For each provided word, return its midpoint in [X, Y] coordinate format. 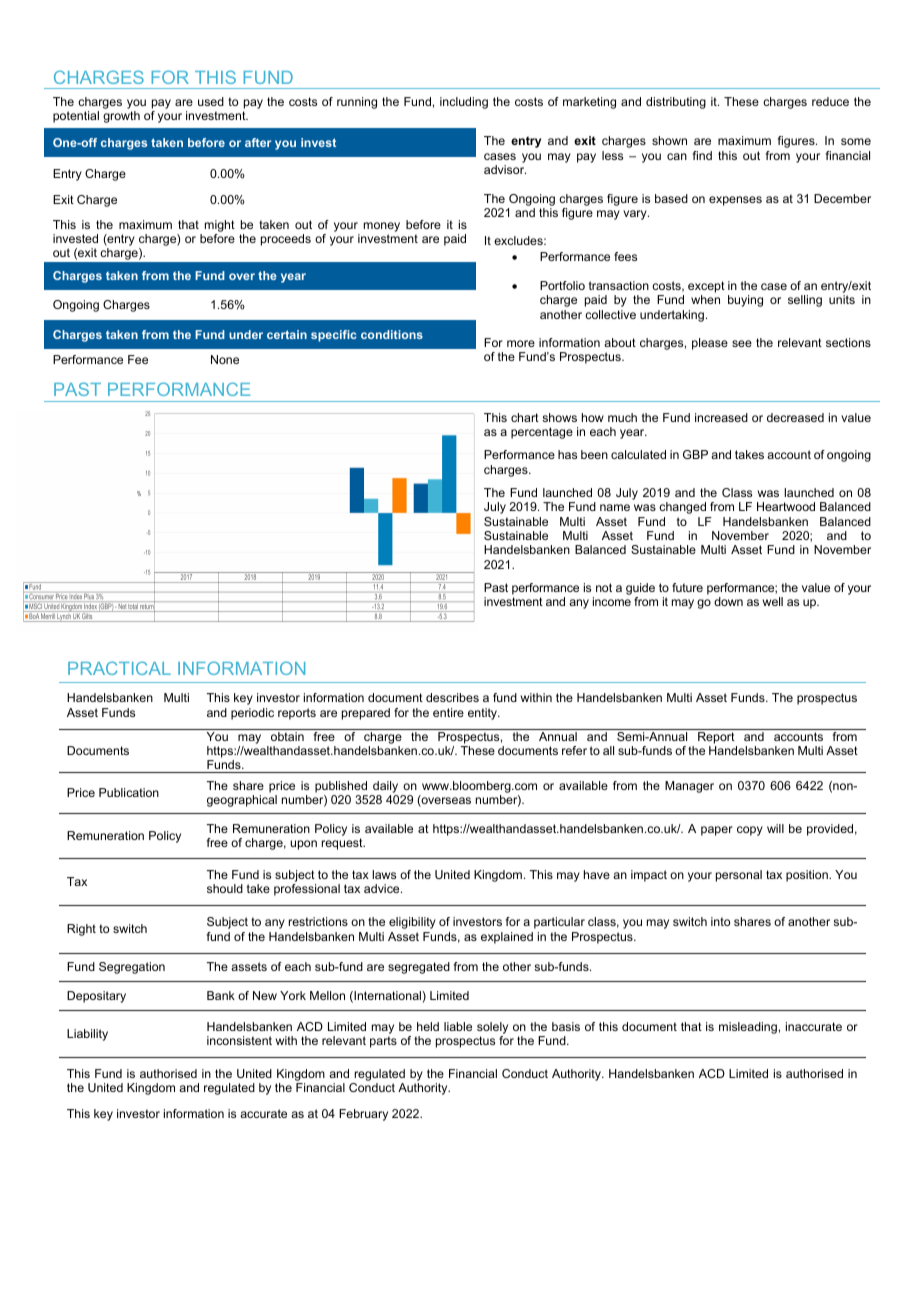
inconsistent [239, 1040]
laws [384, 874]
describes [452, 697]
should [225, 888]
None [225, 359]
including [464, 103]
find [702, 155]
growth [121, 117]
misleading [748, 1028]
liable [458, 1026]
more [521, 343]
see [742, 343]
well [773, 601]
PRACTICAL [119, 668]
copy [750, 831]
